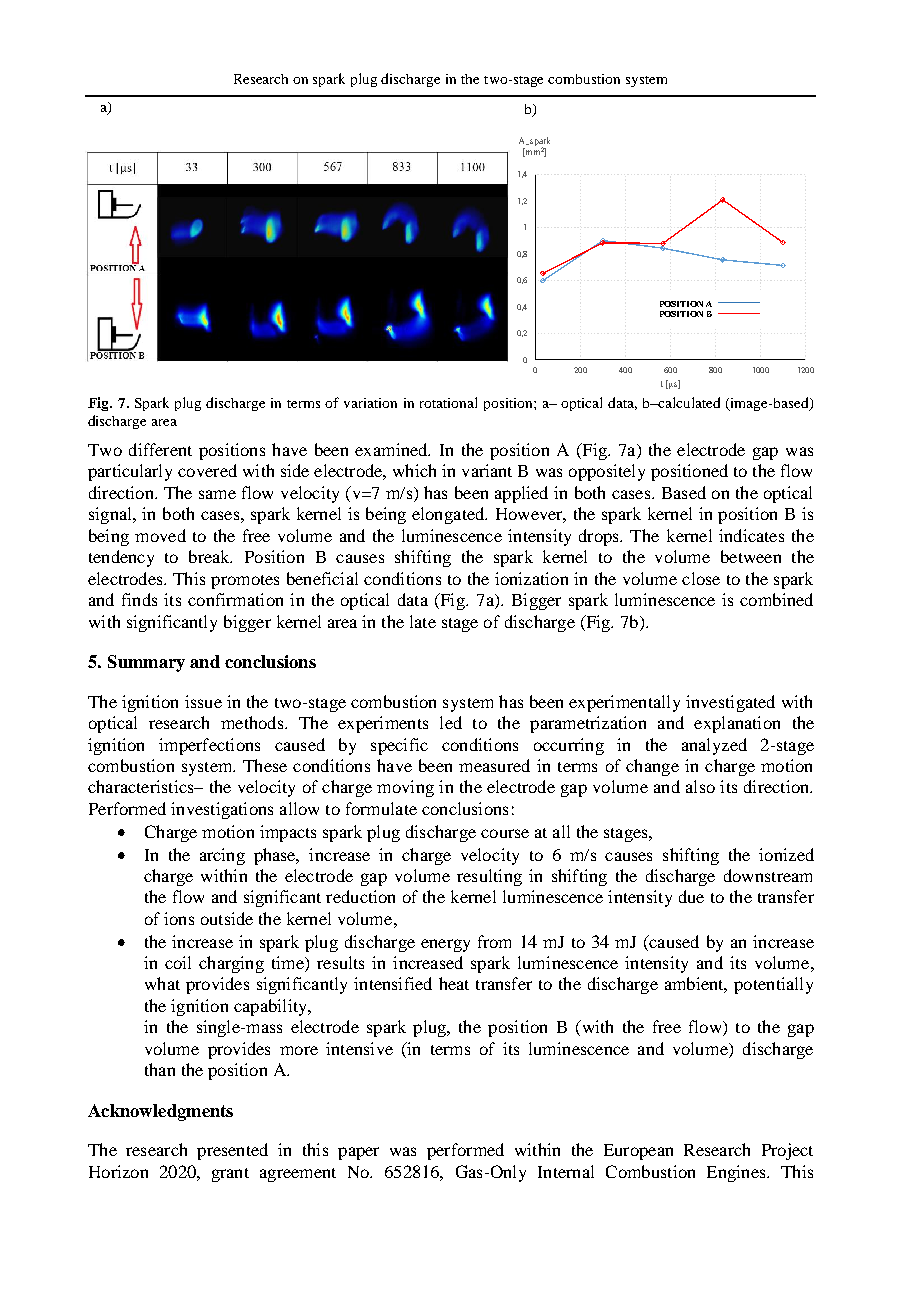 The height and width of the document is (1308, 924). What do you see at coordinates (448, 402) in the document?
I see `rotational` at bounding box center [448, 402].
